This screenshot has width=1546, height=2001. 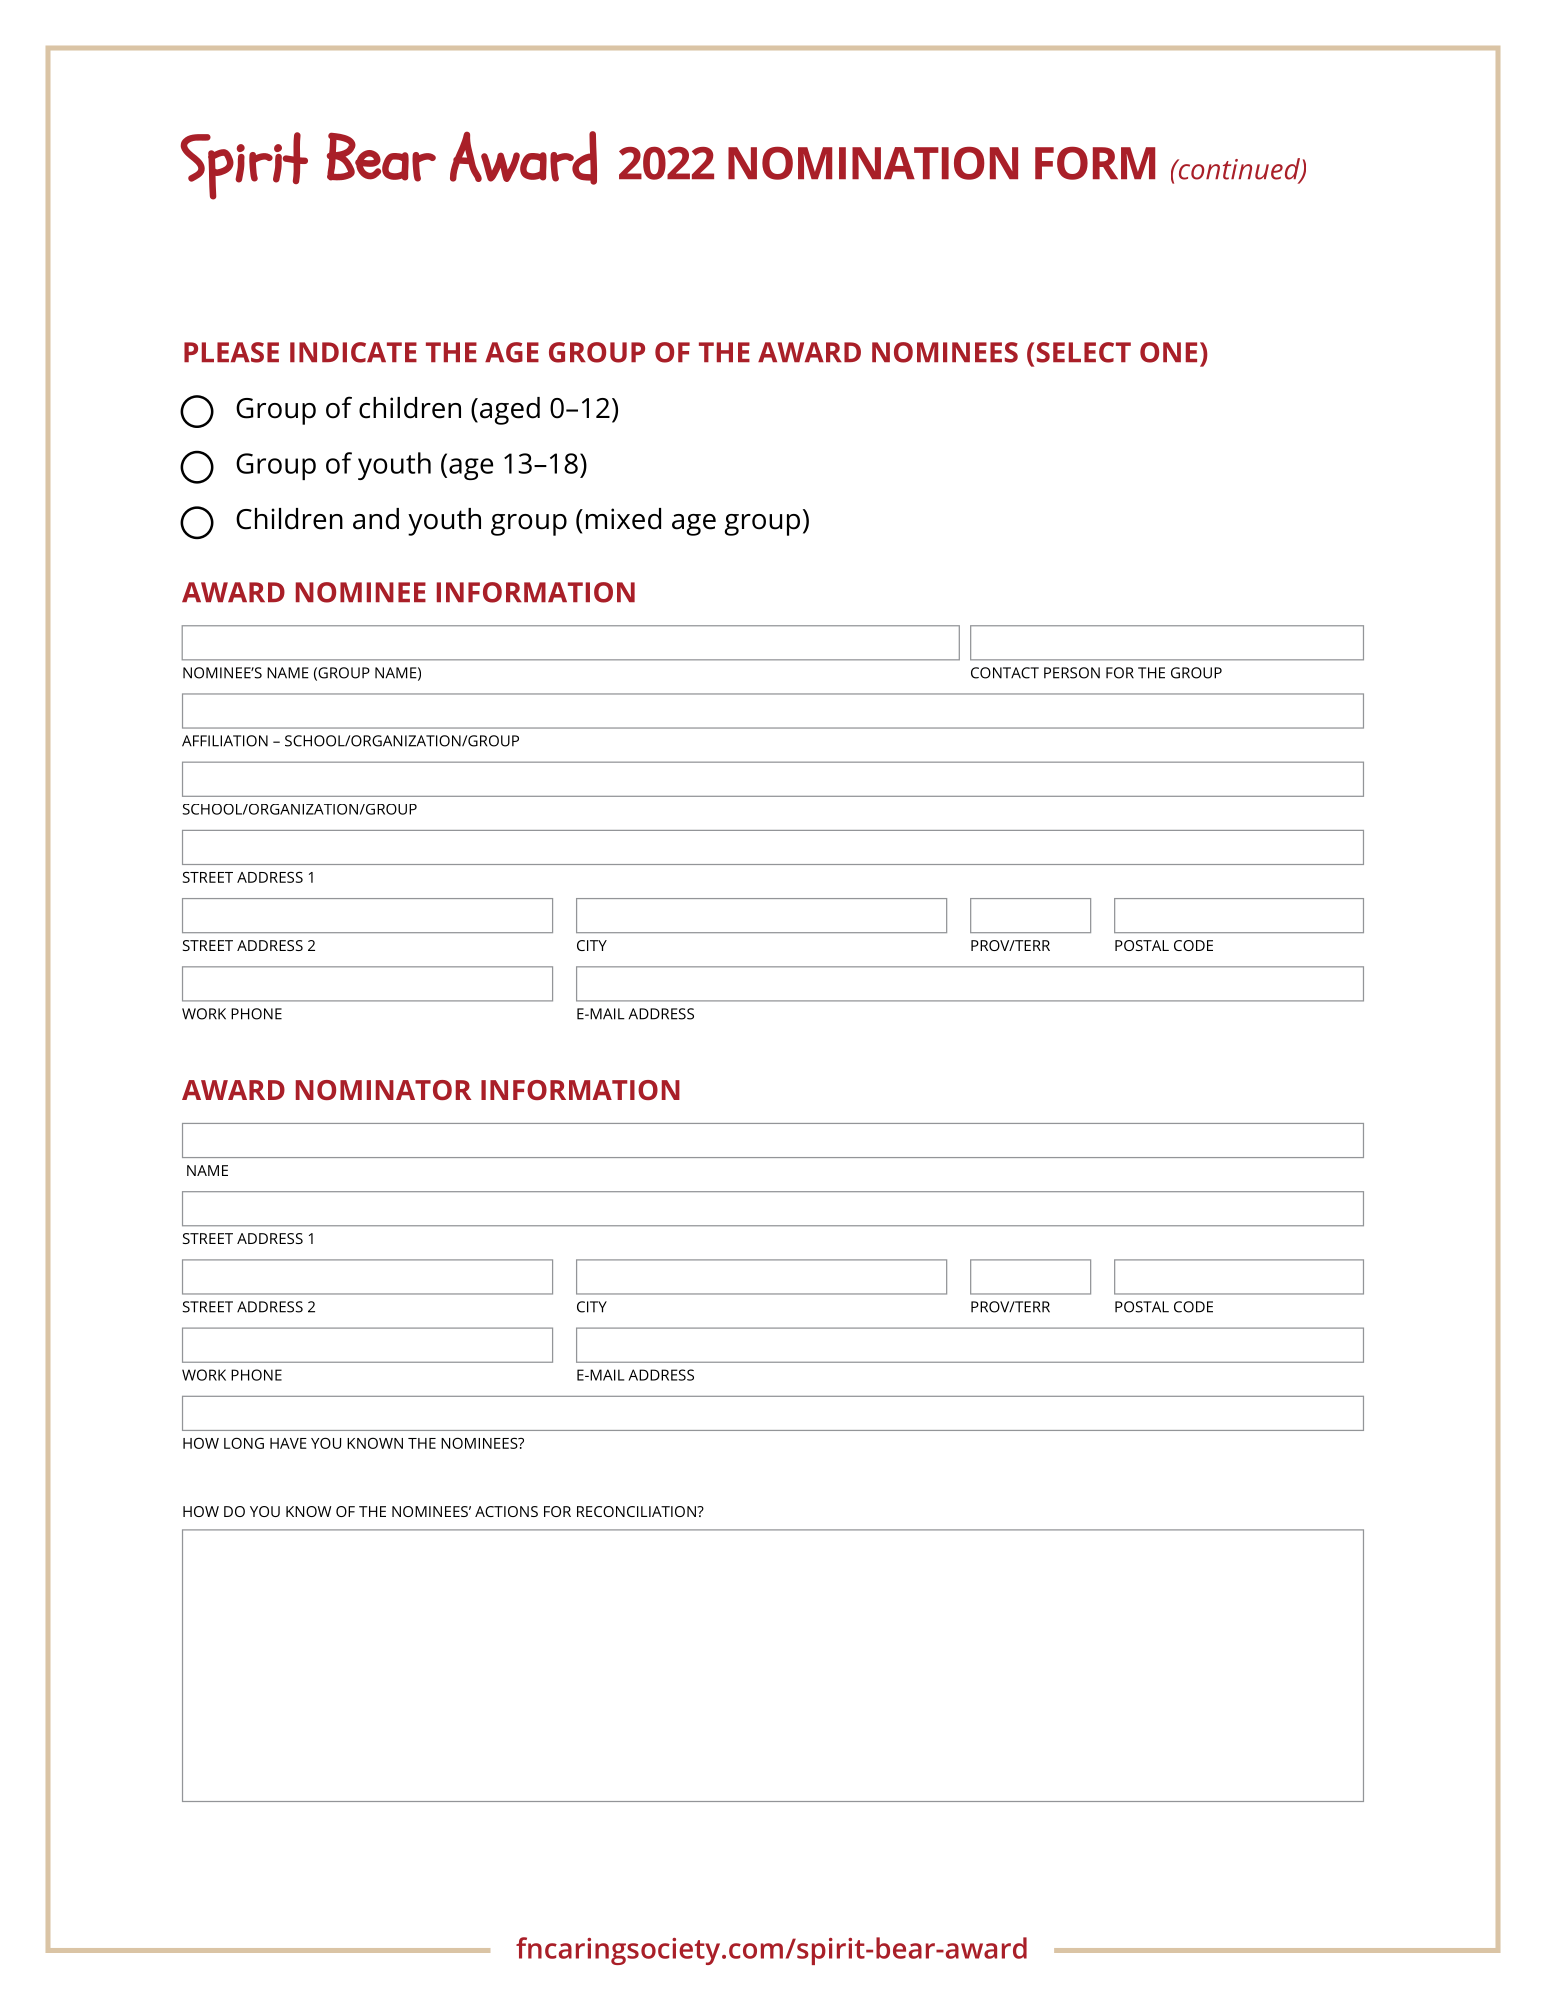 What do you see at coordinates (637, 1511) in the screenshot?
I see `RECONCILIATION` at bounding box center [637, 1511].
